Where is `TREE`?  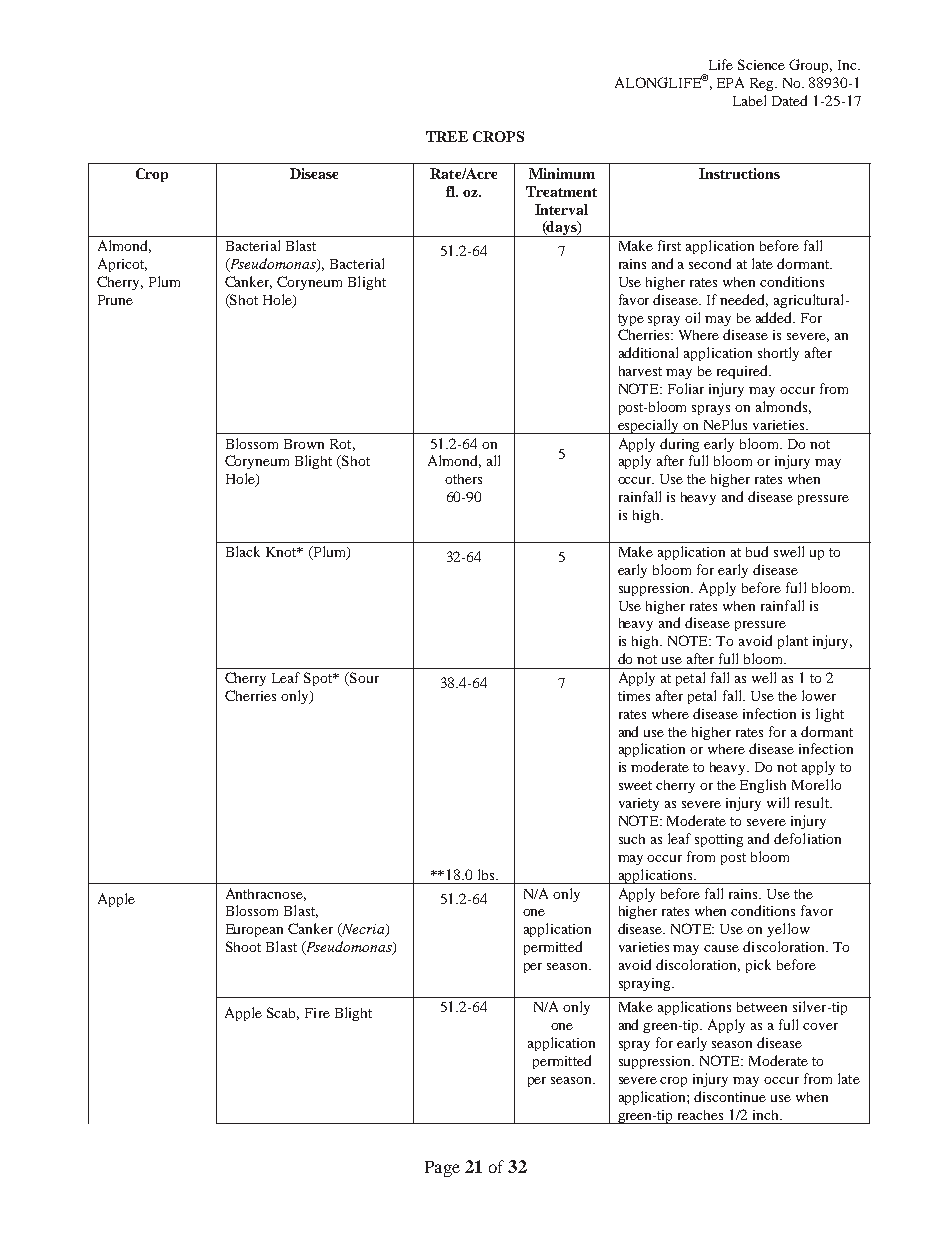
TREE is located at coordinates (447, 136).
